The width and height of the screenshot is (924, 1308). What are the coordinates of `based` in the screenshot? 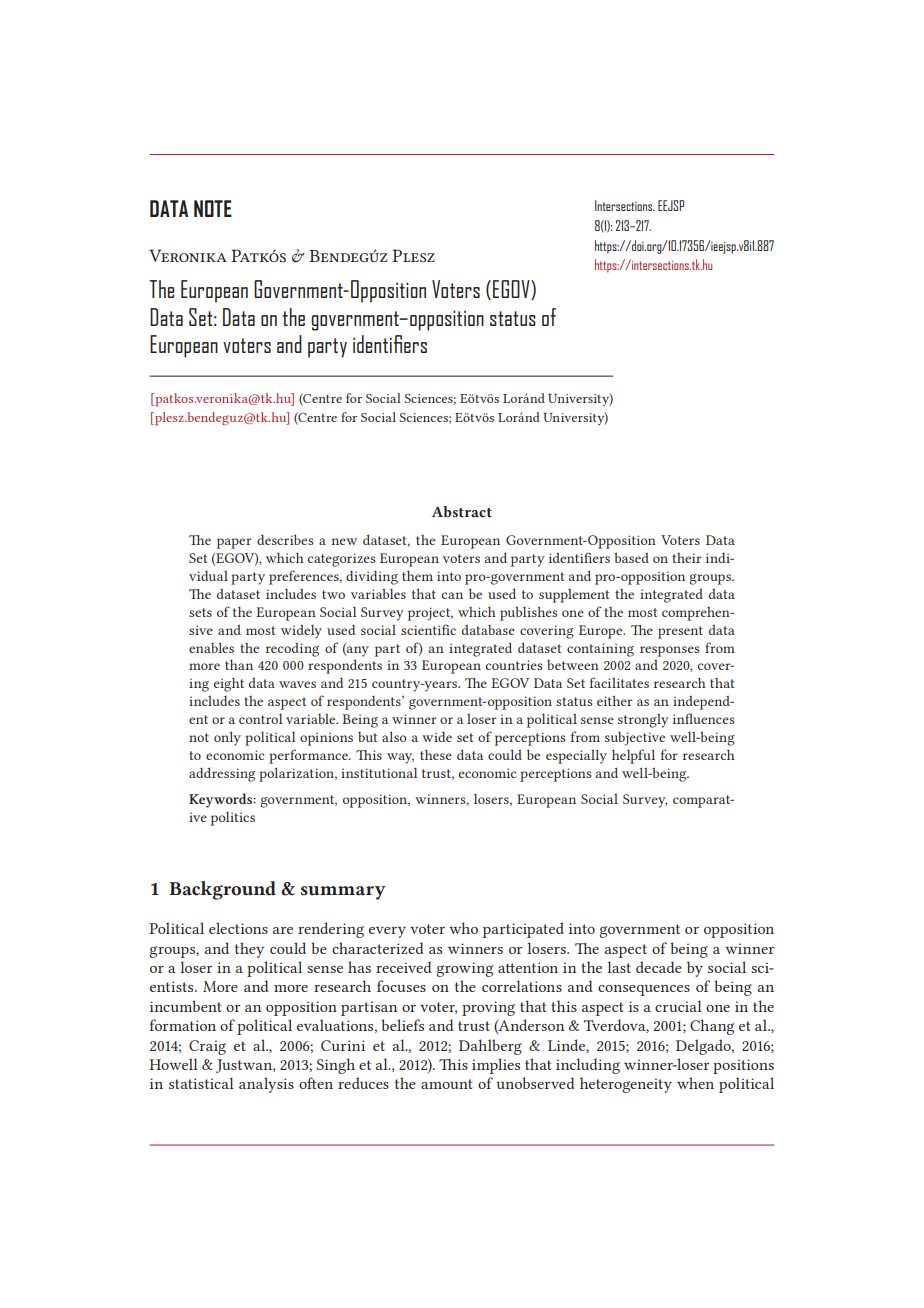 It's located at (631, 557).
